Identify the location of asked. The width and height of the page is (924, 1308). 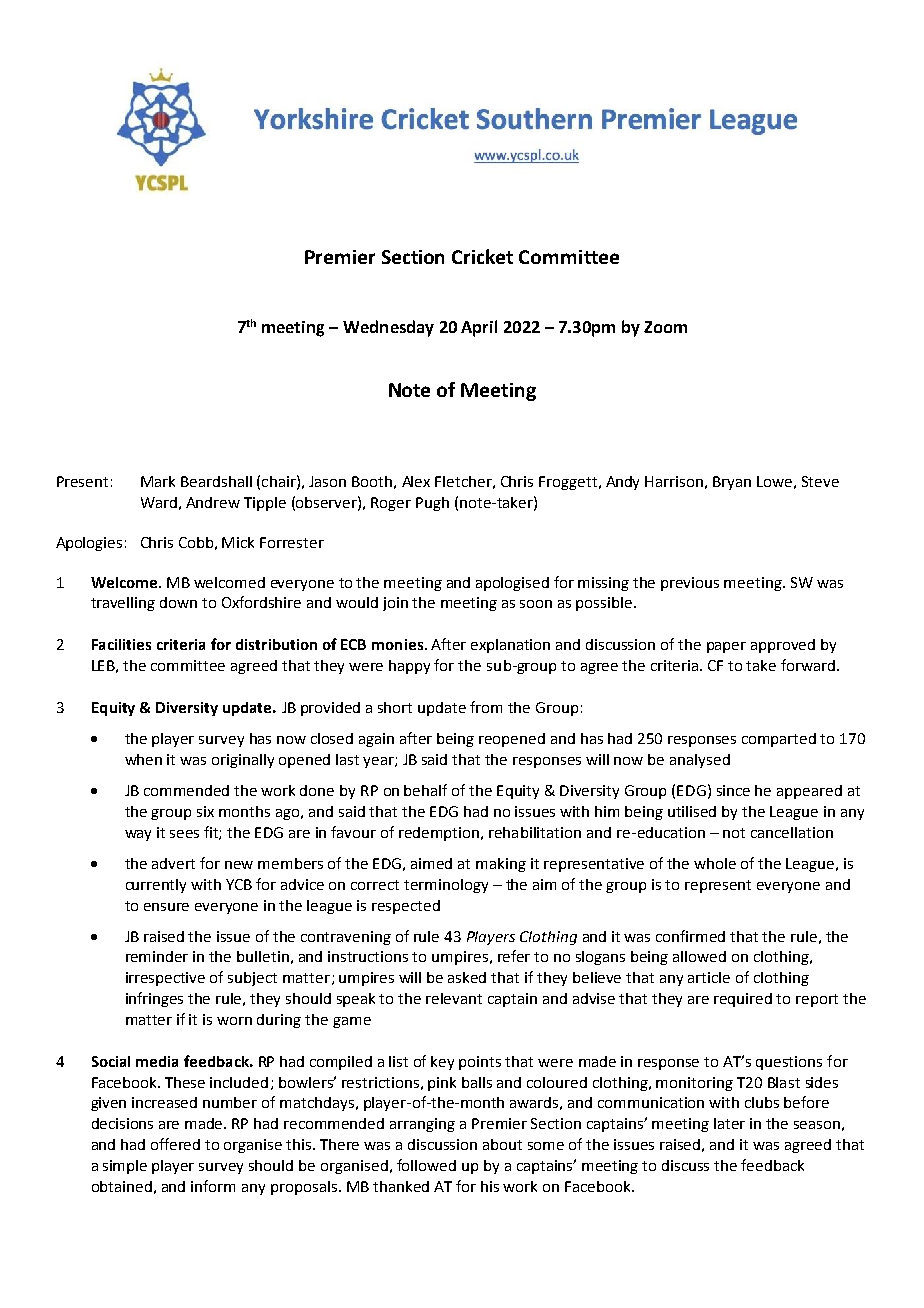
(467, 977).
